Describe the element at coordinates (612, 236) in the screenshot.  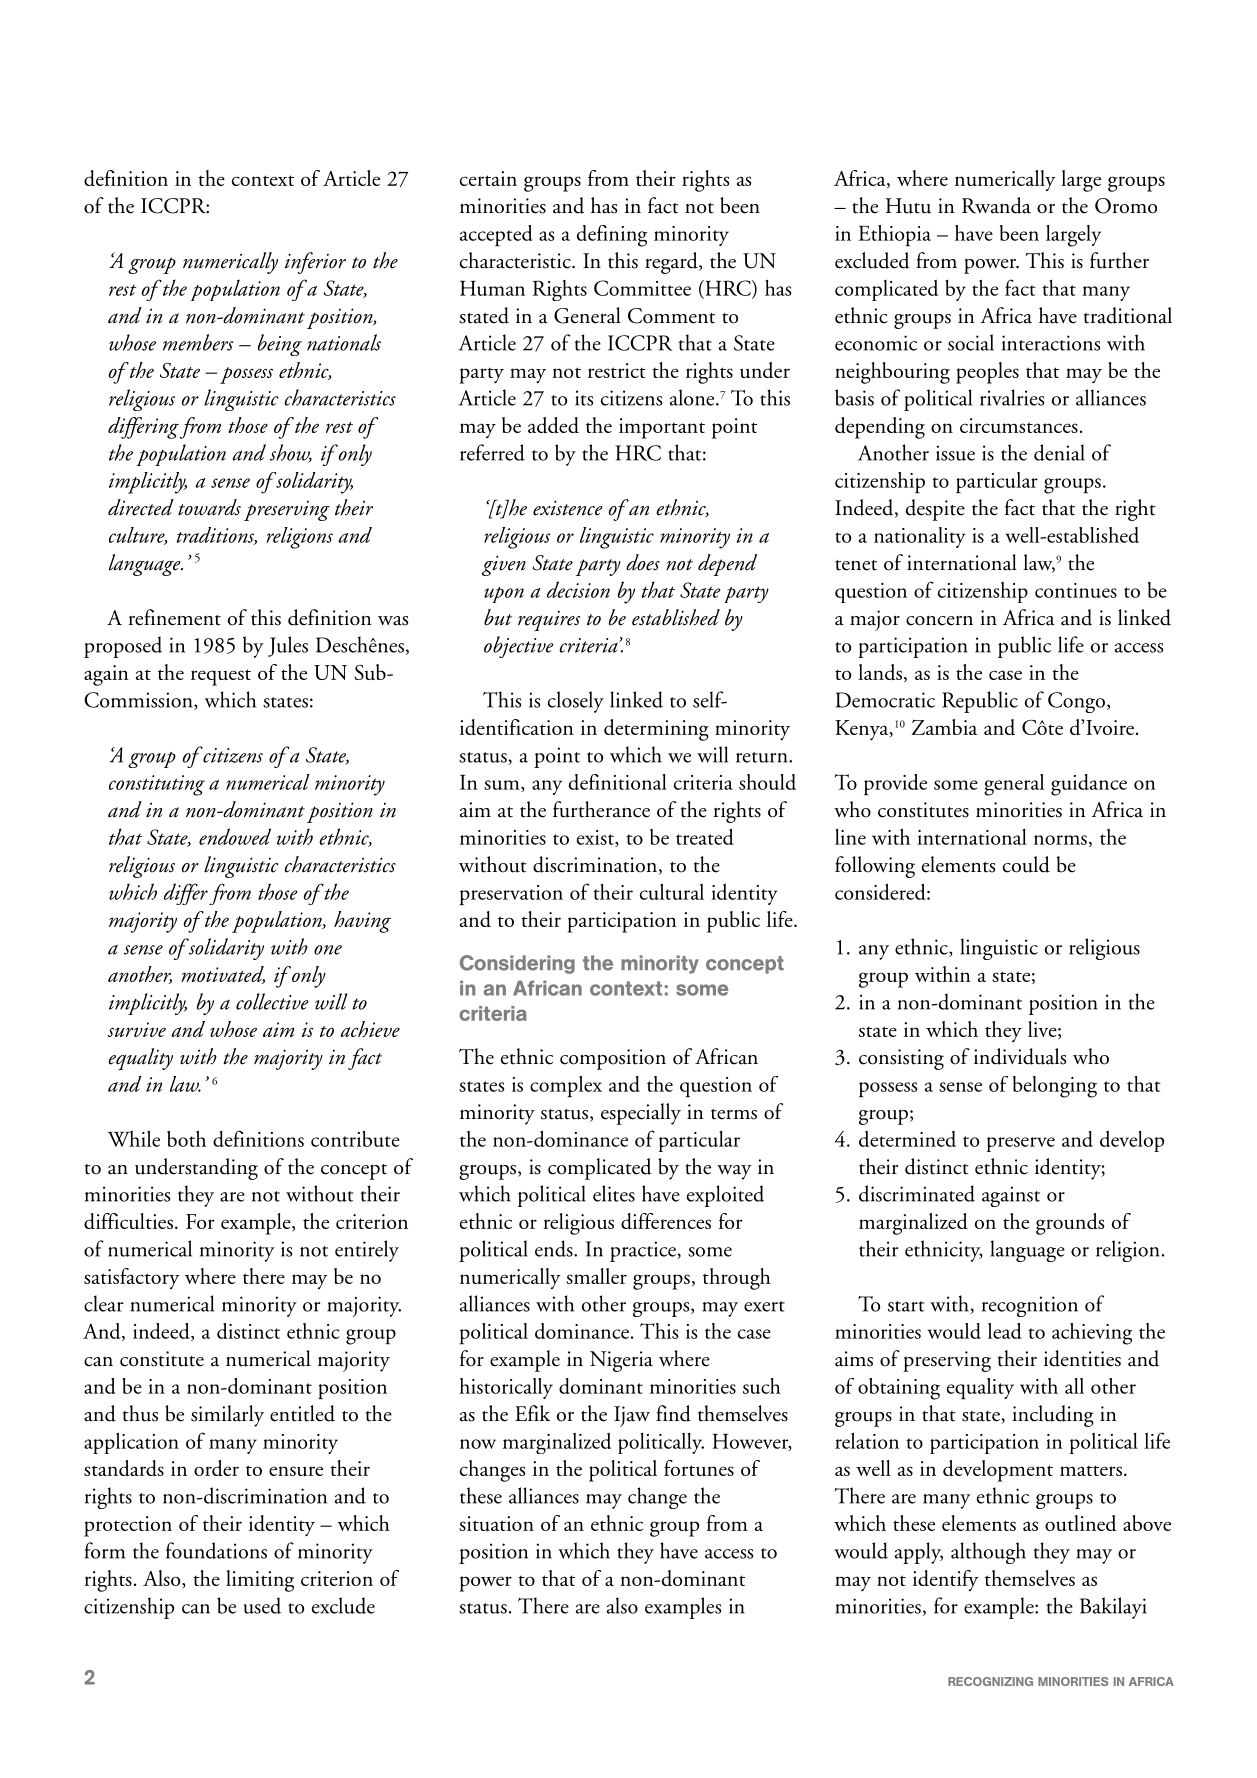
I see `defining` at that location.
